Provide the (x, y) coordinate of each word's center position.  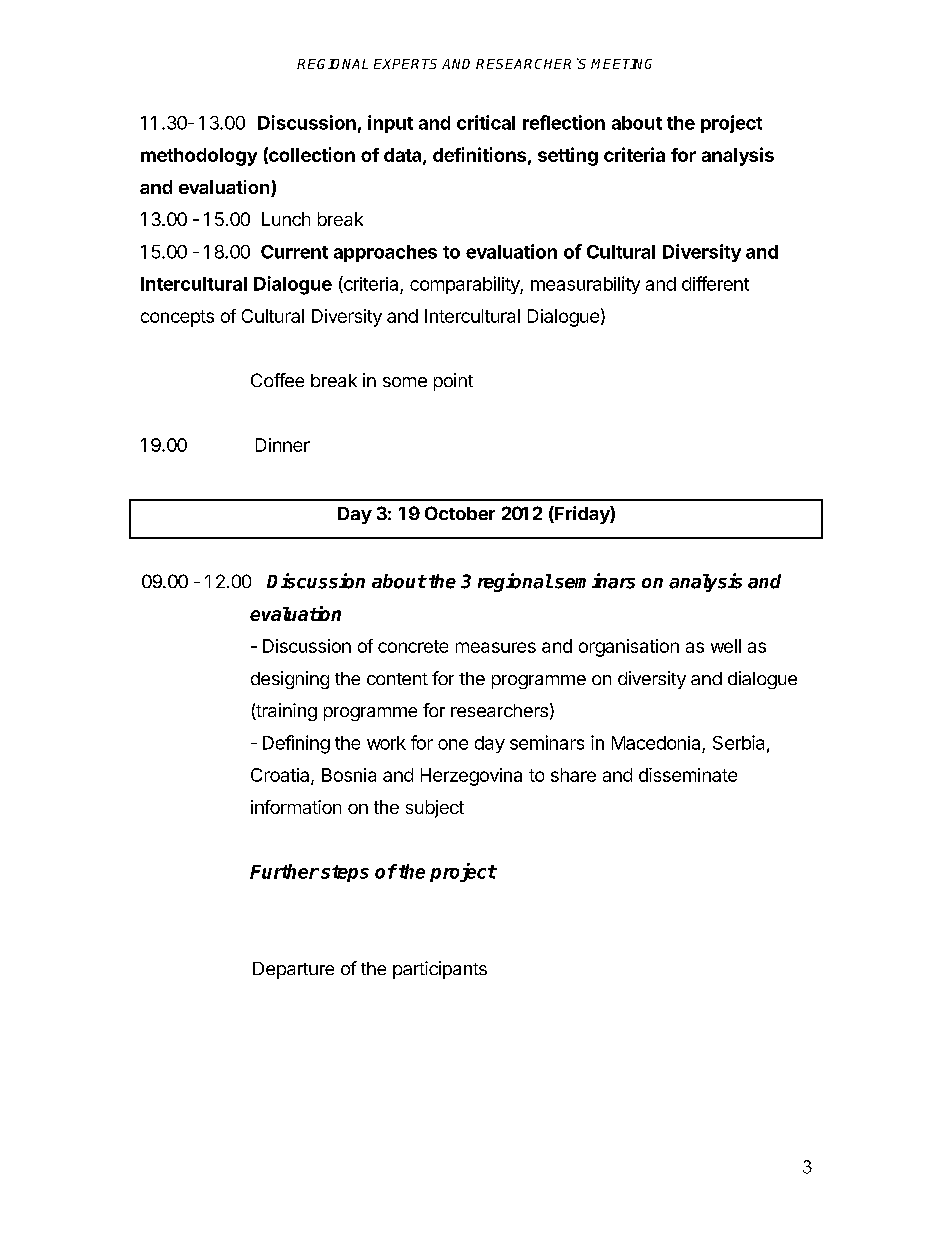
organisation (629, 648)
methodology (199, 157)
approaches (385, 253)
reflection (564, 122)
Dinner (283, 445)
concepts (177, 318)
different (715, 283)
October (460, 513)
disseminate (688, 775)
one (453, 744)
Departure (293, 970)
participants (440, 970)
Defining (296, 744)
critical (486, 122)
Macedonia (656, 743)
